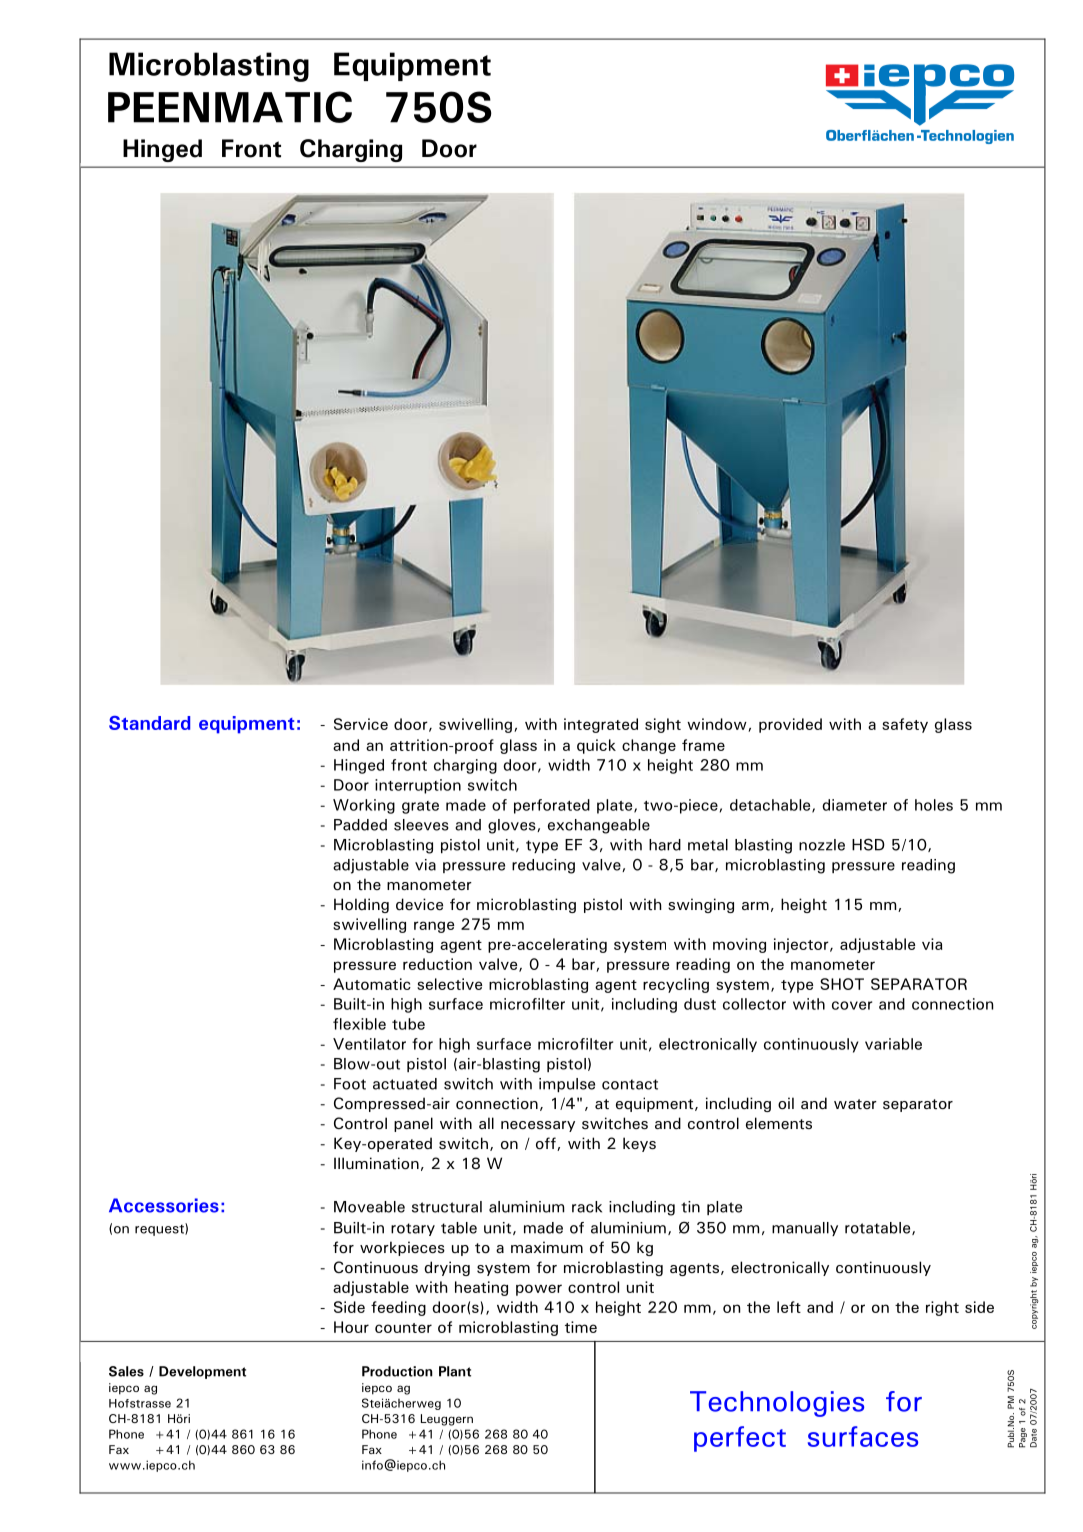 The height and width of the page is (1532, 1083). Describe the element at coordinates (805, 1229) in the page. I see `manually` at that location.
